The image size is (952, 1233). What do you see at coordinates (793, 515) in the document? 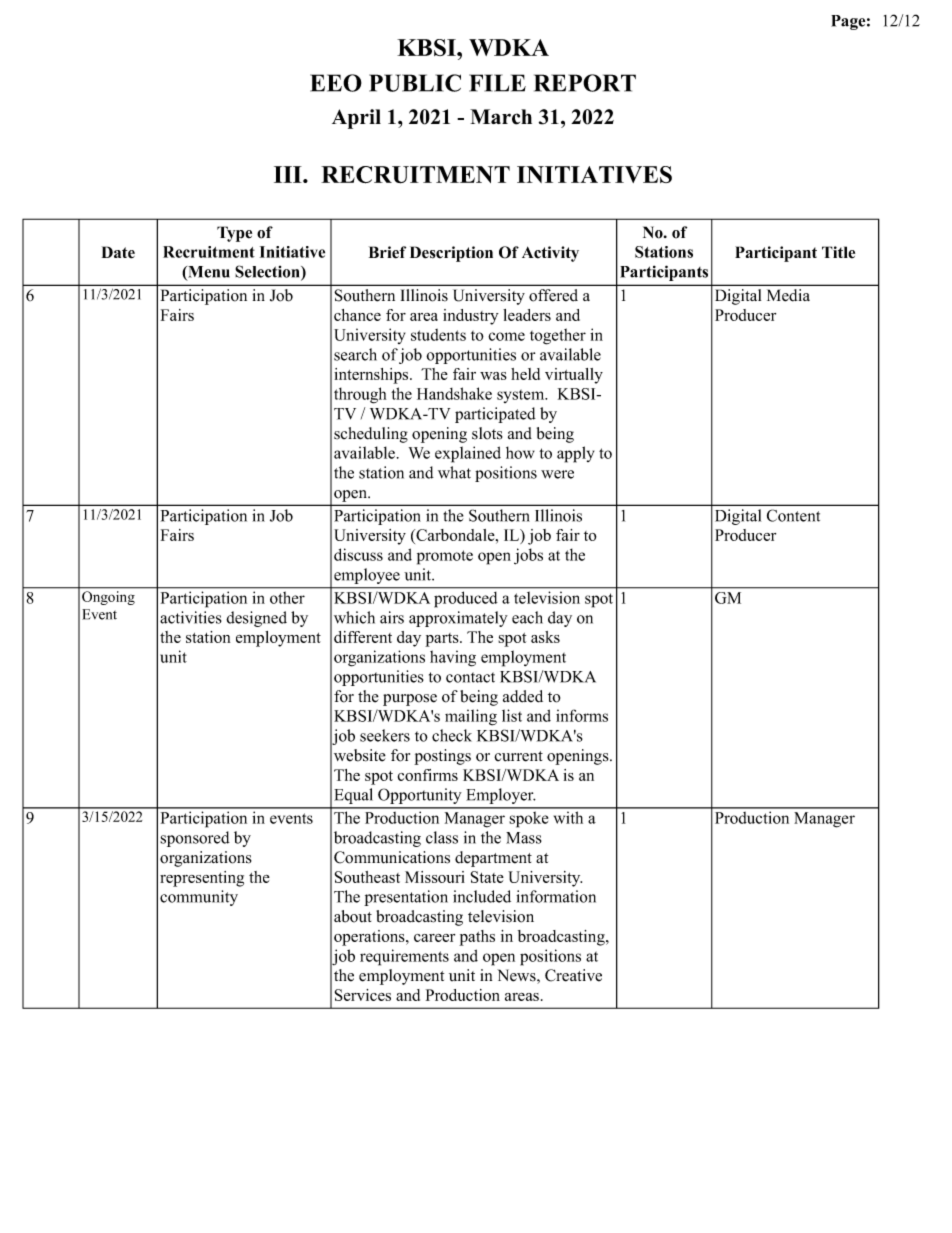
I see `Content` at bounding box center [793, 515].
